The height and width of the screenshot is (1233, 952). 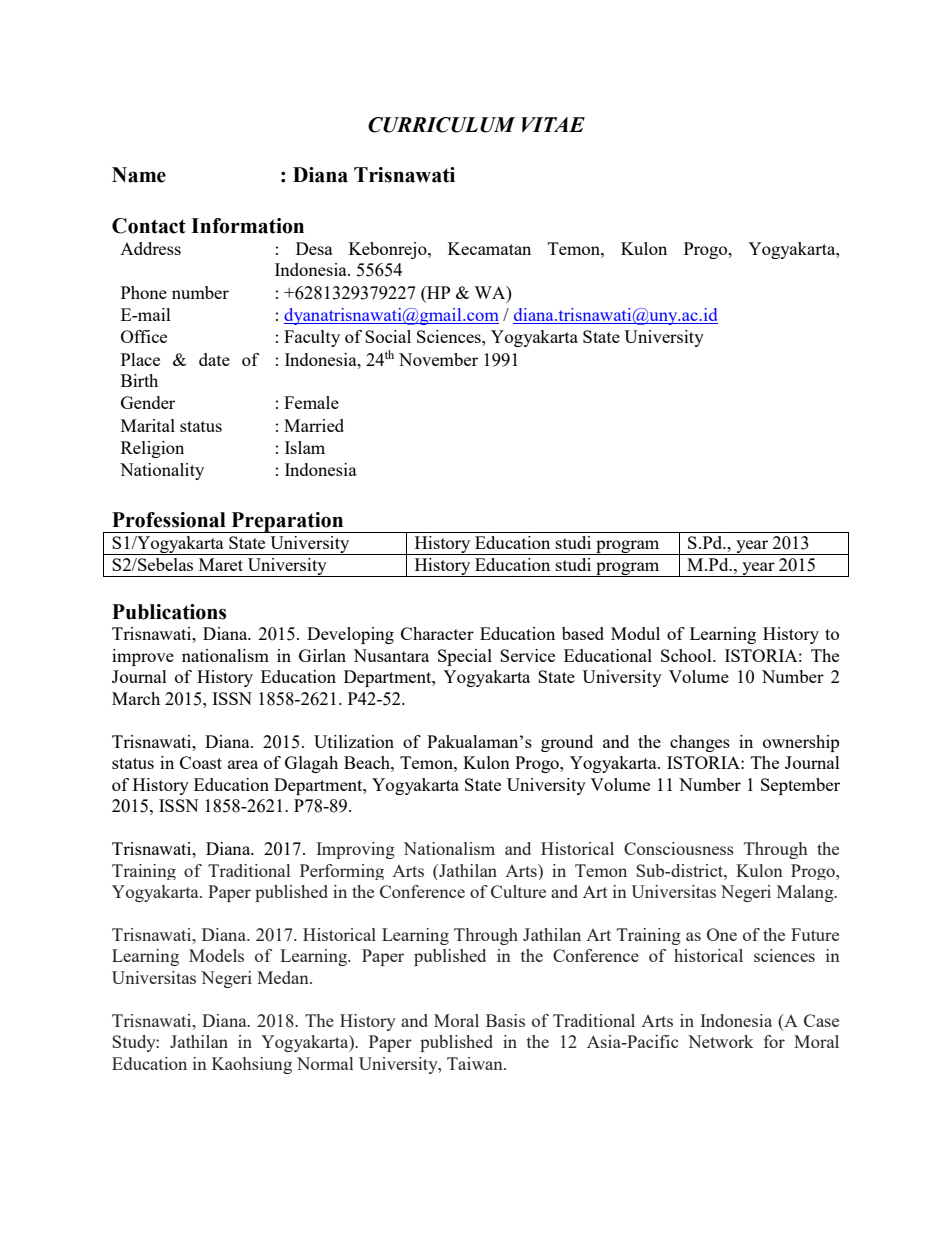 I want to click on Normal, so click(x=325, y=1063).
